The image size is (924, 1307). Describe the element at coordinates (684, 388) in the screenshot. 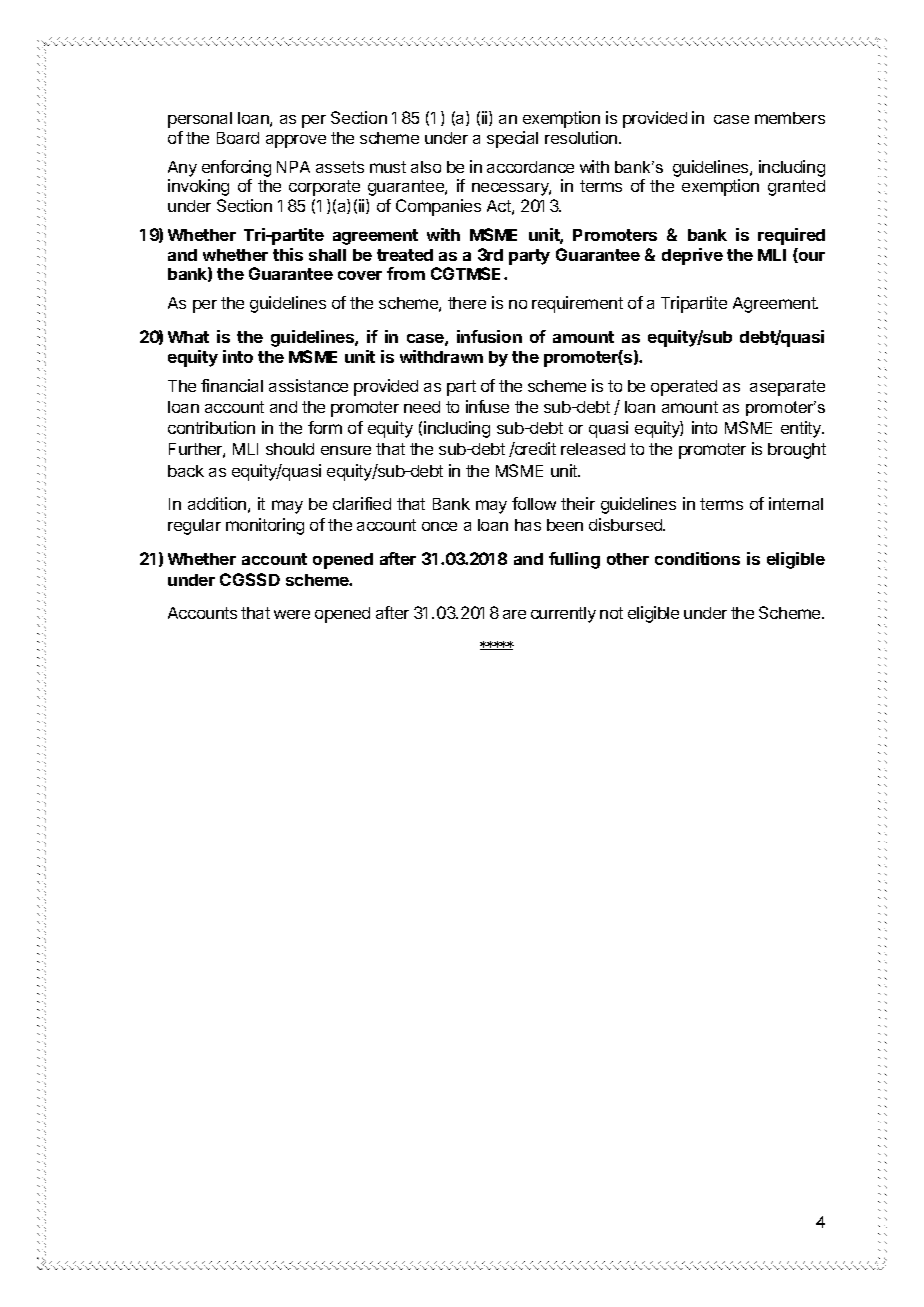

I see `operated` at that location.
